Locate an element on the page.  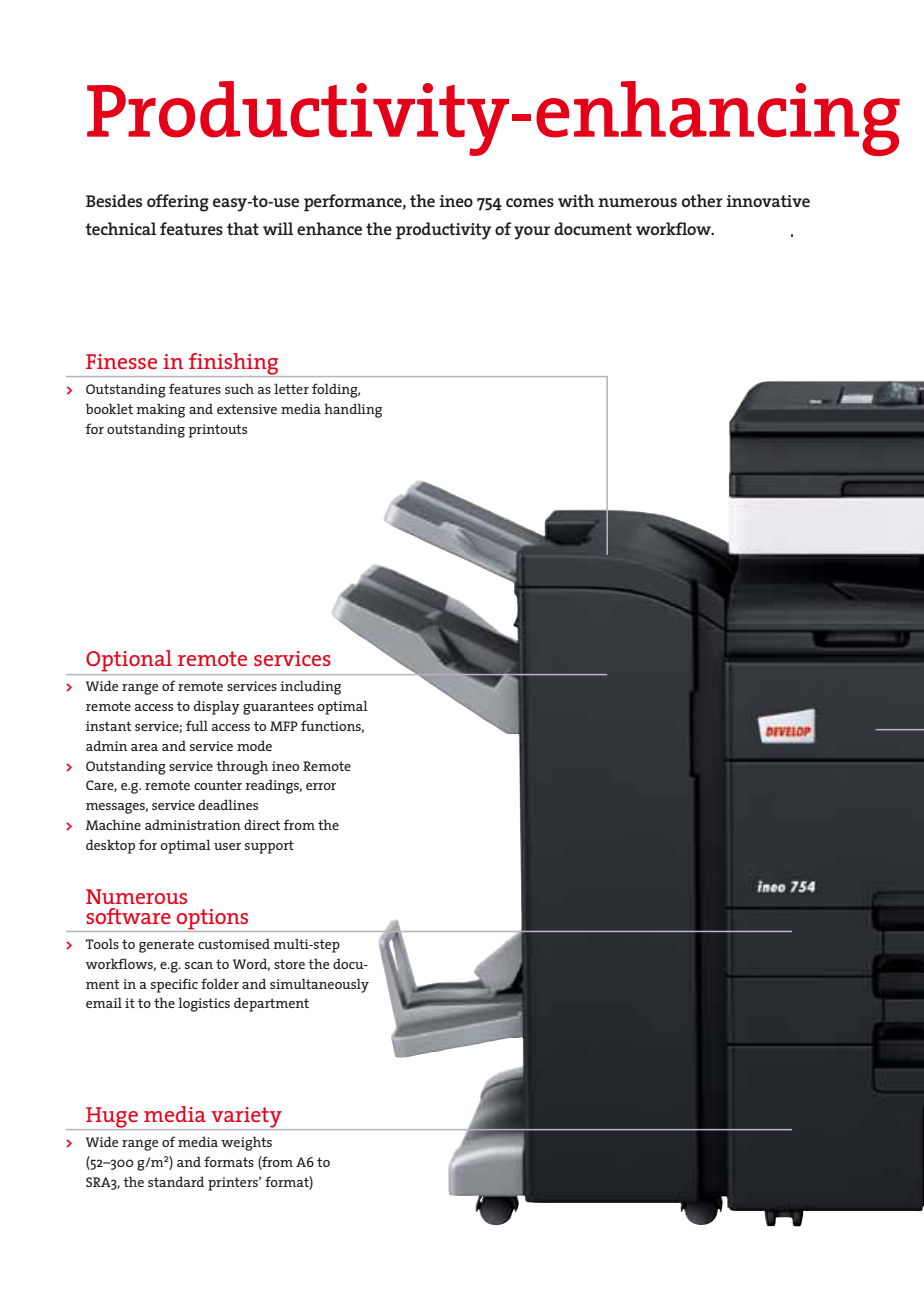
including is located at coordinates (310, 687).
